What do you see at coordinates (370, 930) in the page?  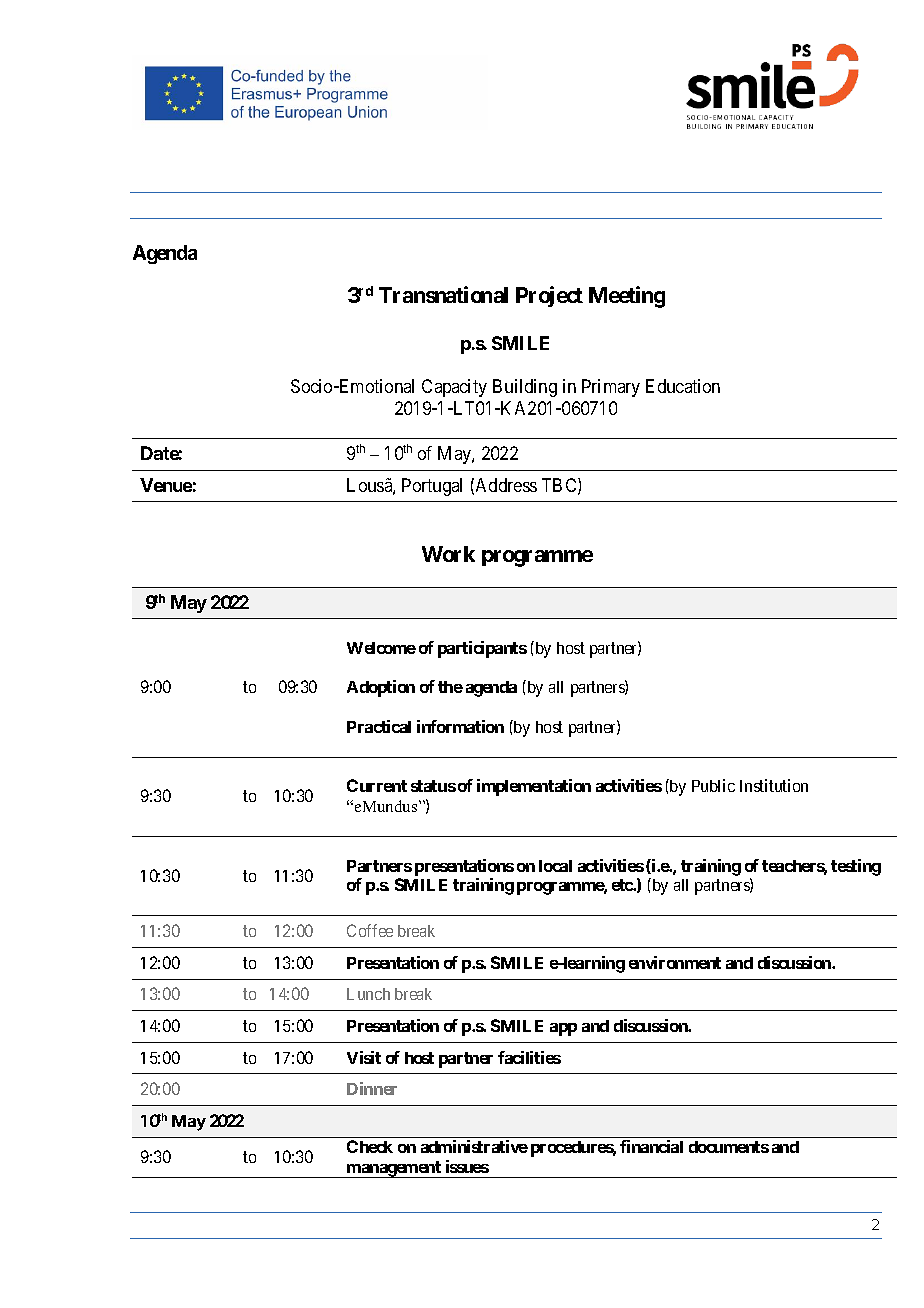 I see `Coffee` at bounding box center [370, 930].
